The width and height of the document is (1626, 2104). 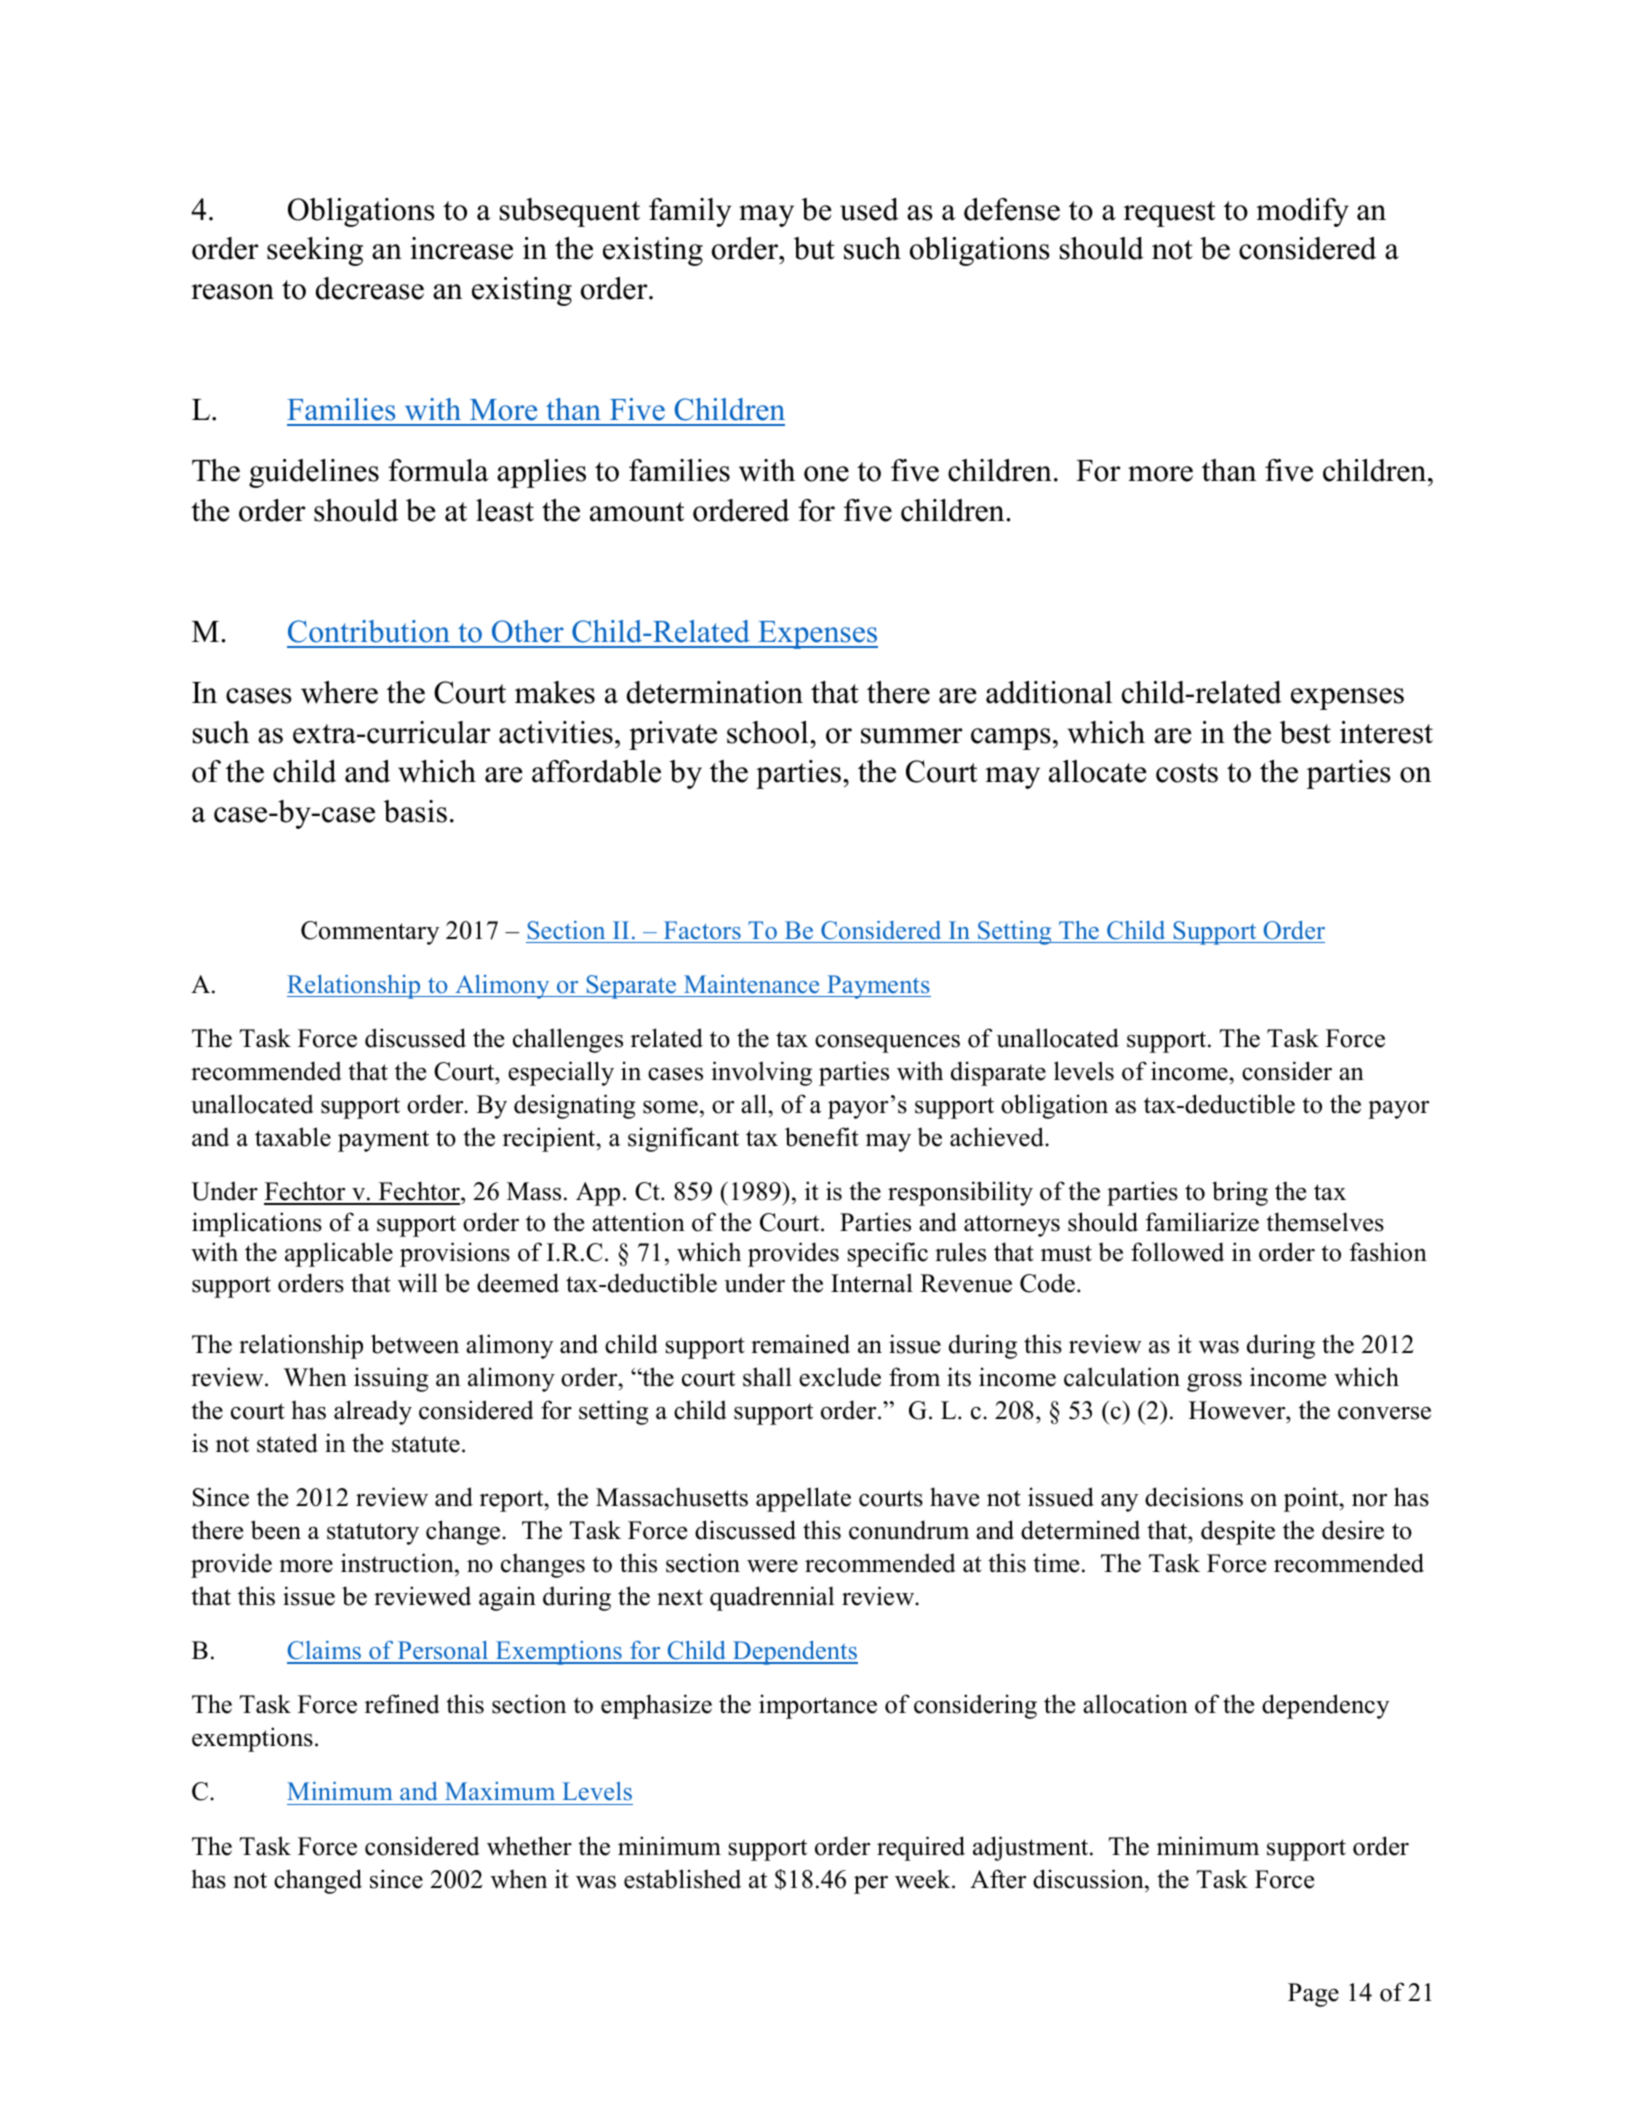 What do you see at coordinates (869, 209) in the document?
I see `used` at bounding box center [869, 209].
